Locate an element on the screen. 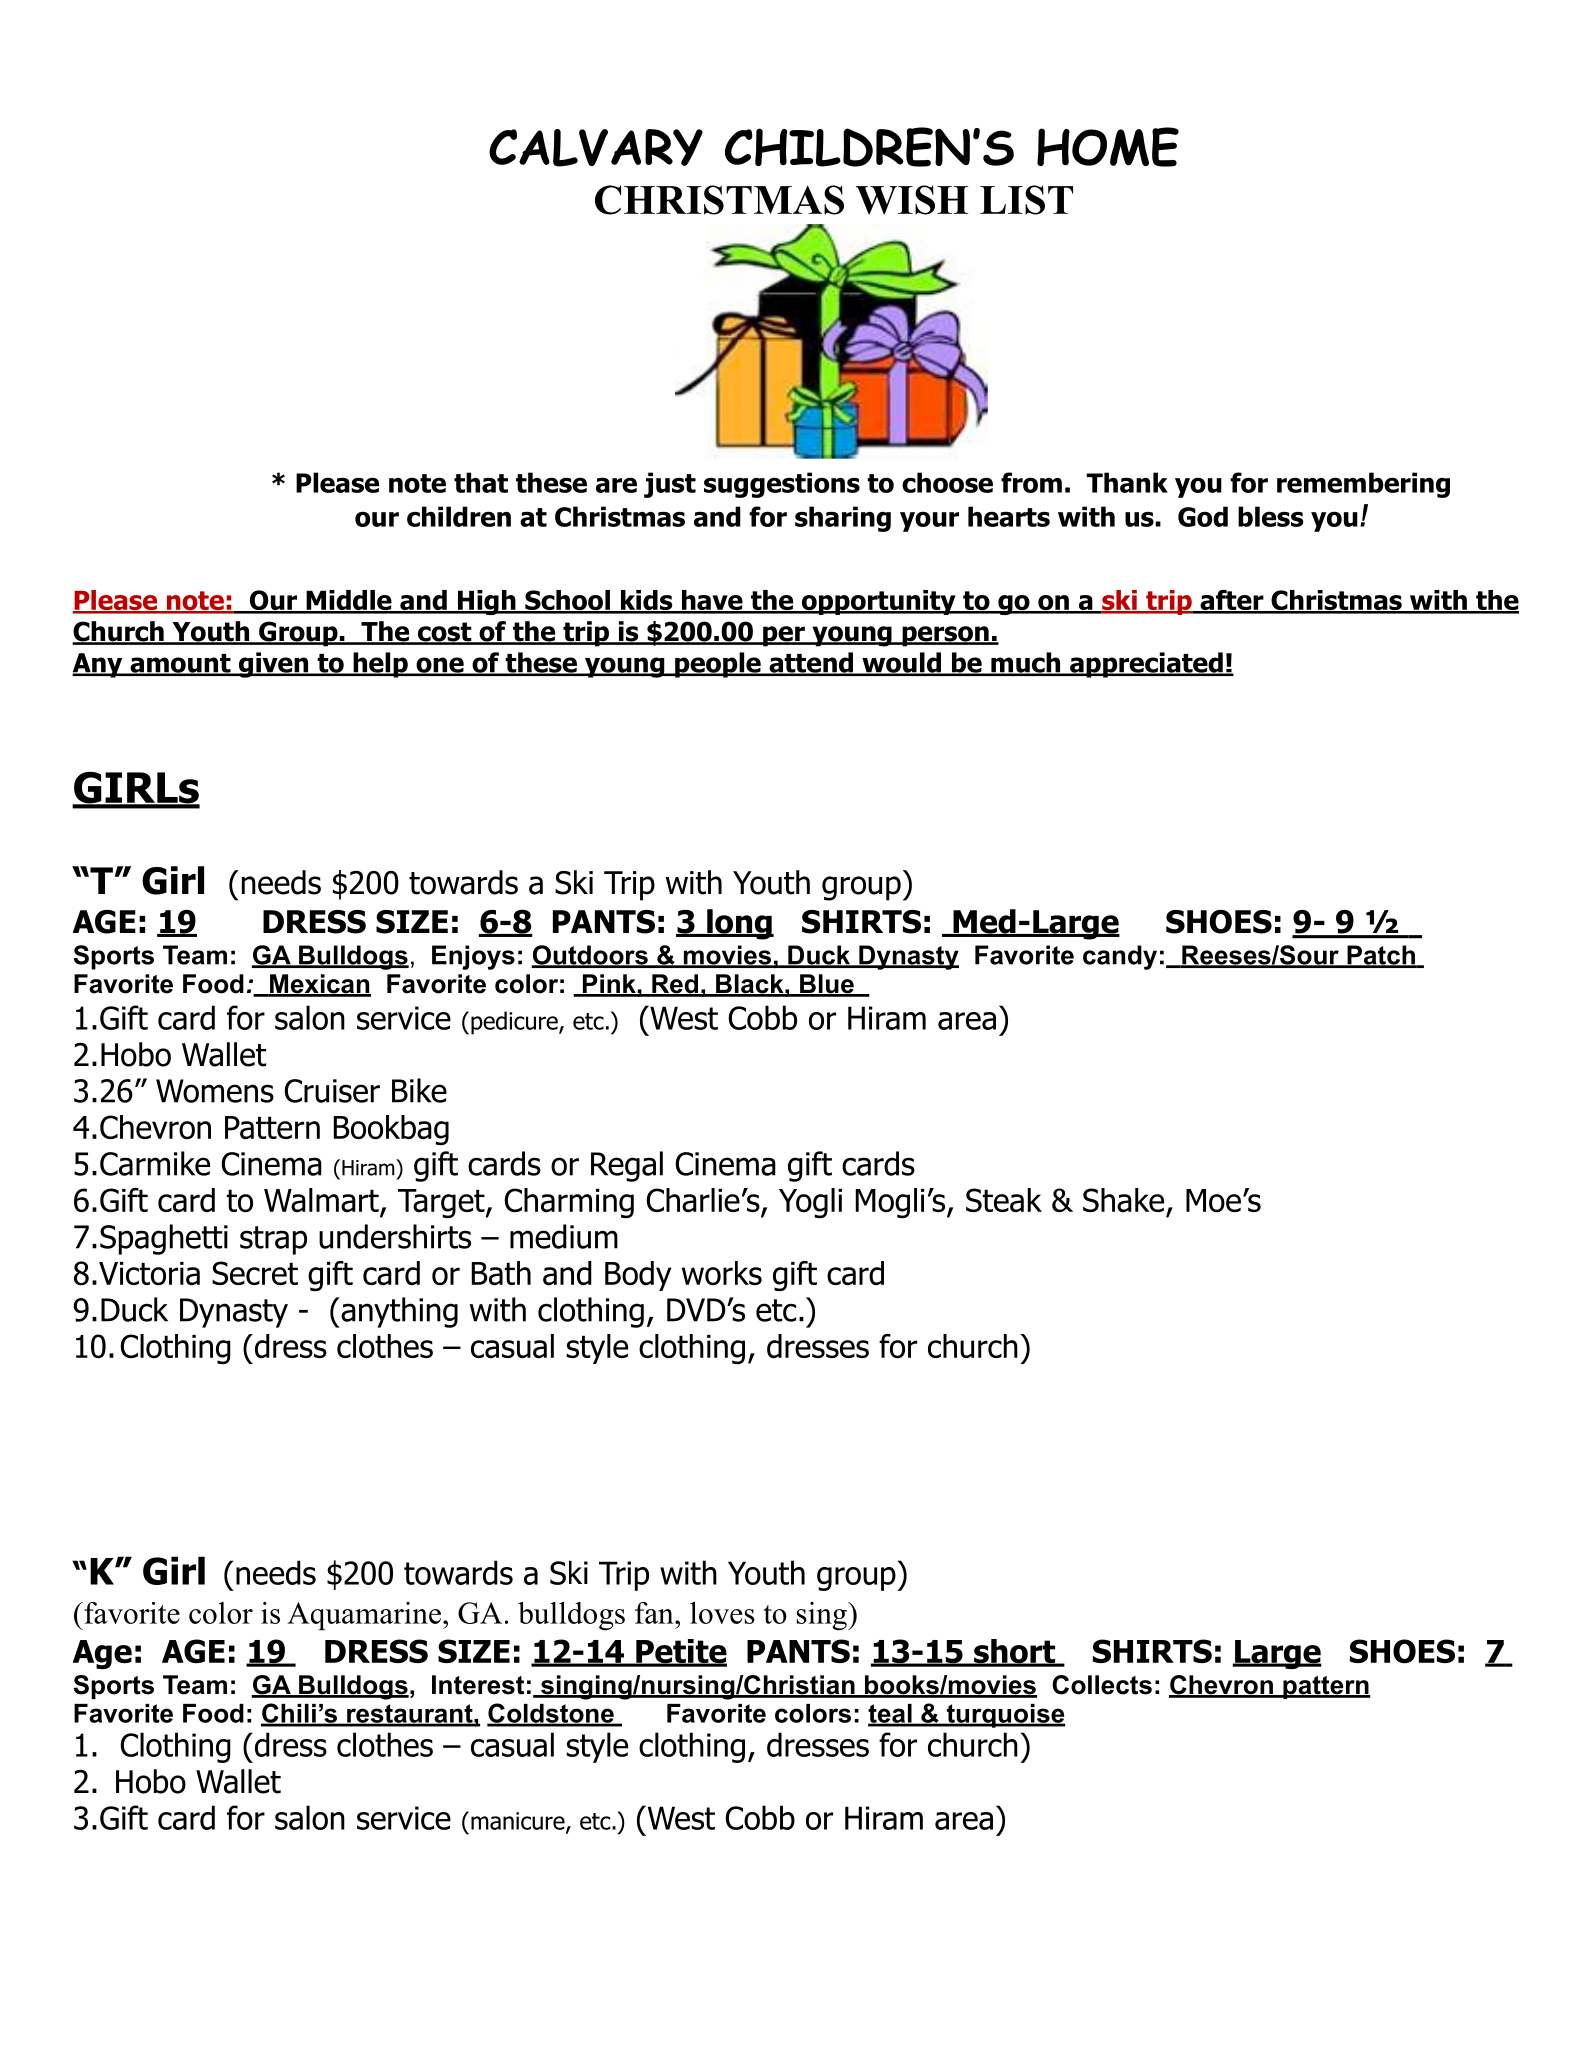 This screenshot has height=2064, width=1595. Interest is located at coordinates (478, 1685).
